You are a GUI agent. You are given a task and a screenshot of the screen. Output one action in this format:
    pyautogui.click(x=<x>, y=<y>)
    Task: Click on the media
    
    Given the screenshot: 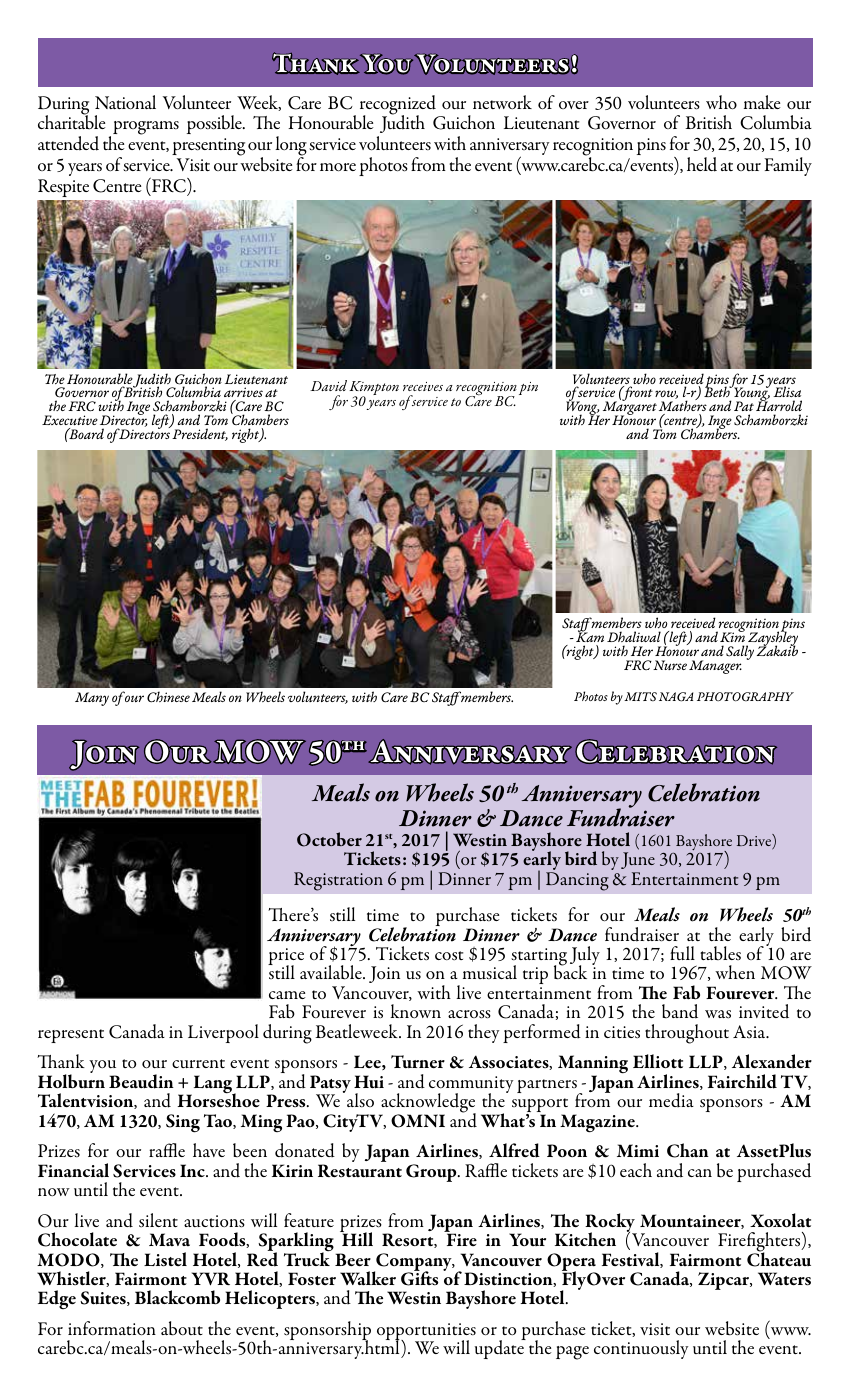 What is the action you would take?
    pyautogui.click(x=671, y=1100)
